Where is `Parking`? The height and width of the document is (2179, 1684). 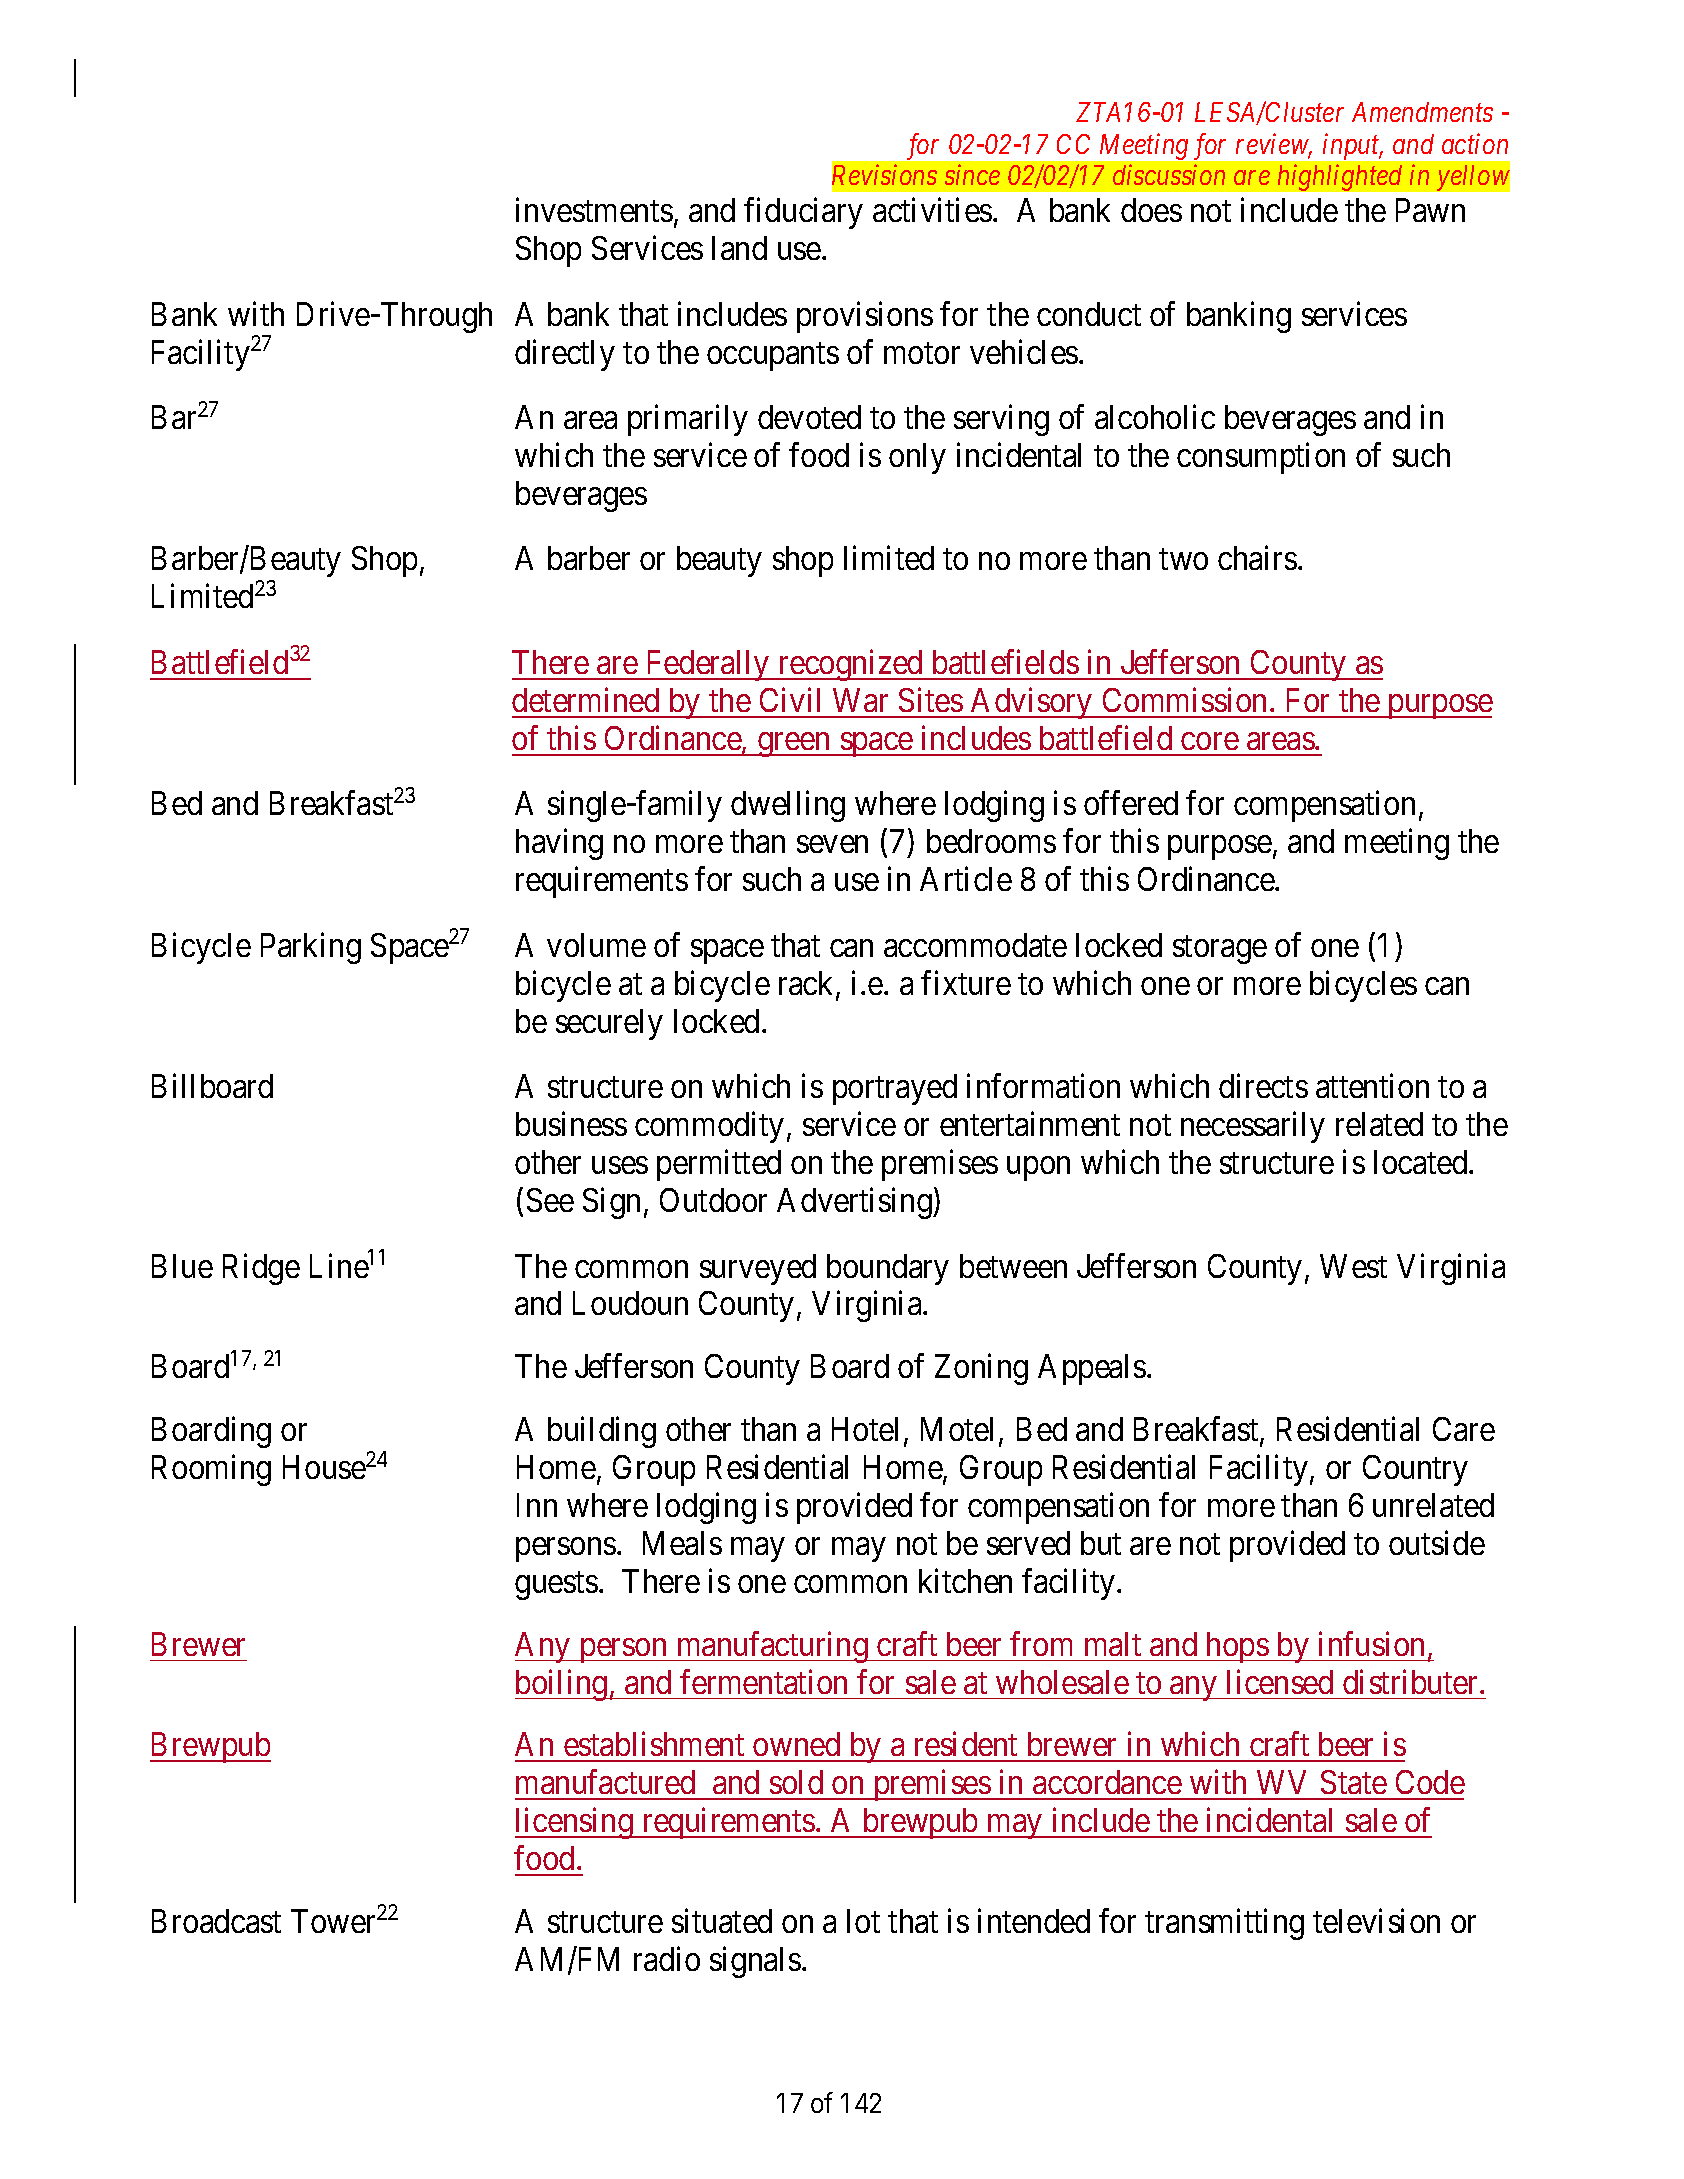
Parking is located at coordinates (311, 948).
